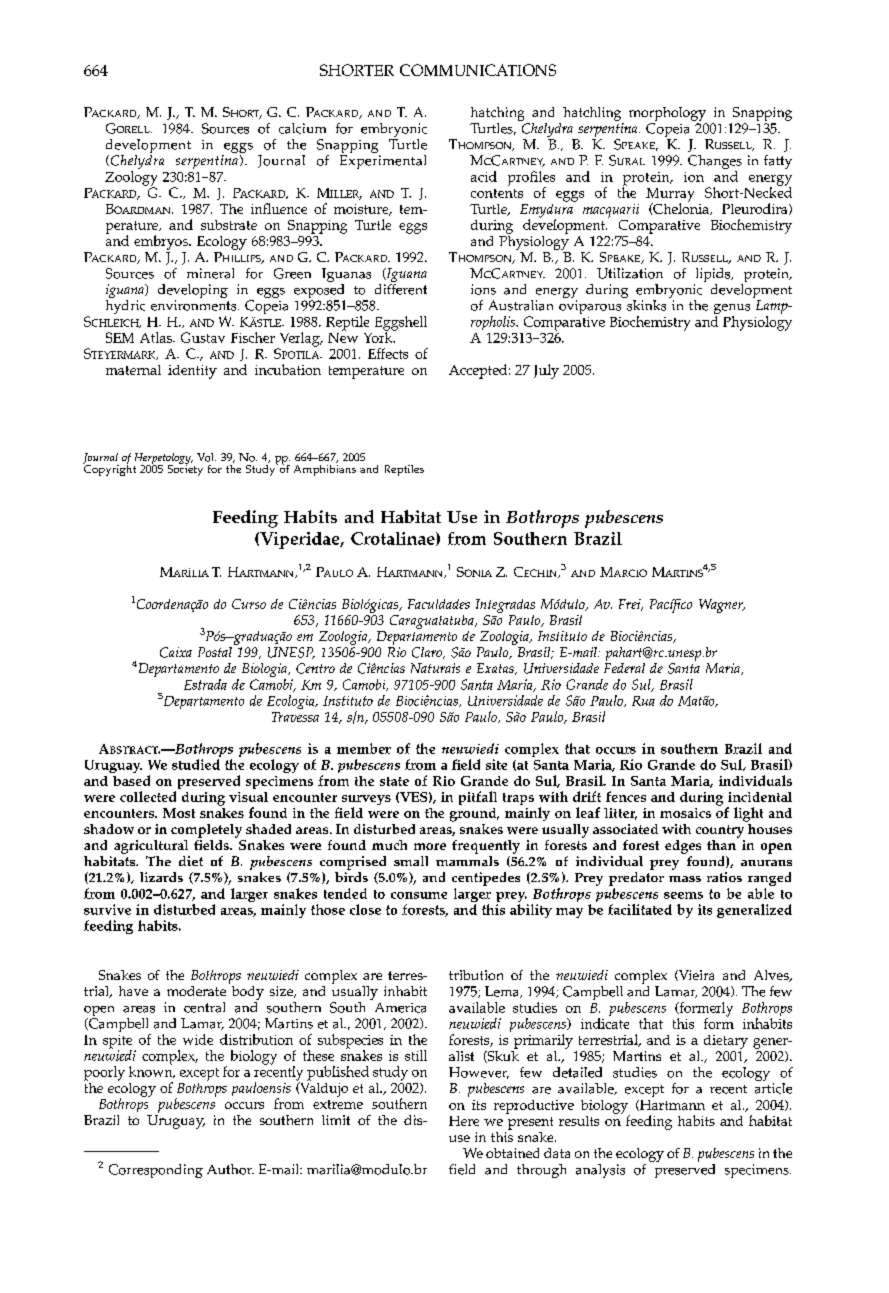 Image resolution: width=889 pixels, height=1293 pixels. I want to click on skinks, so click(646, 305).
